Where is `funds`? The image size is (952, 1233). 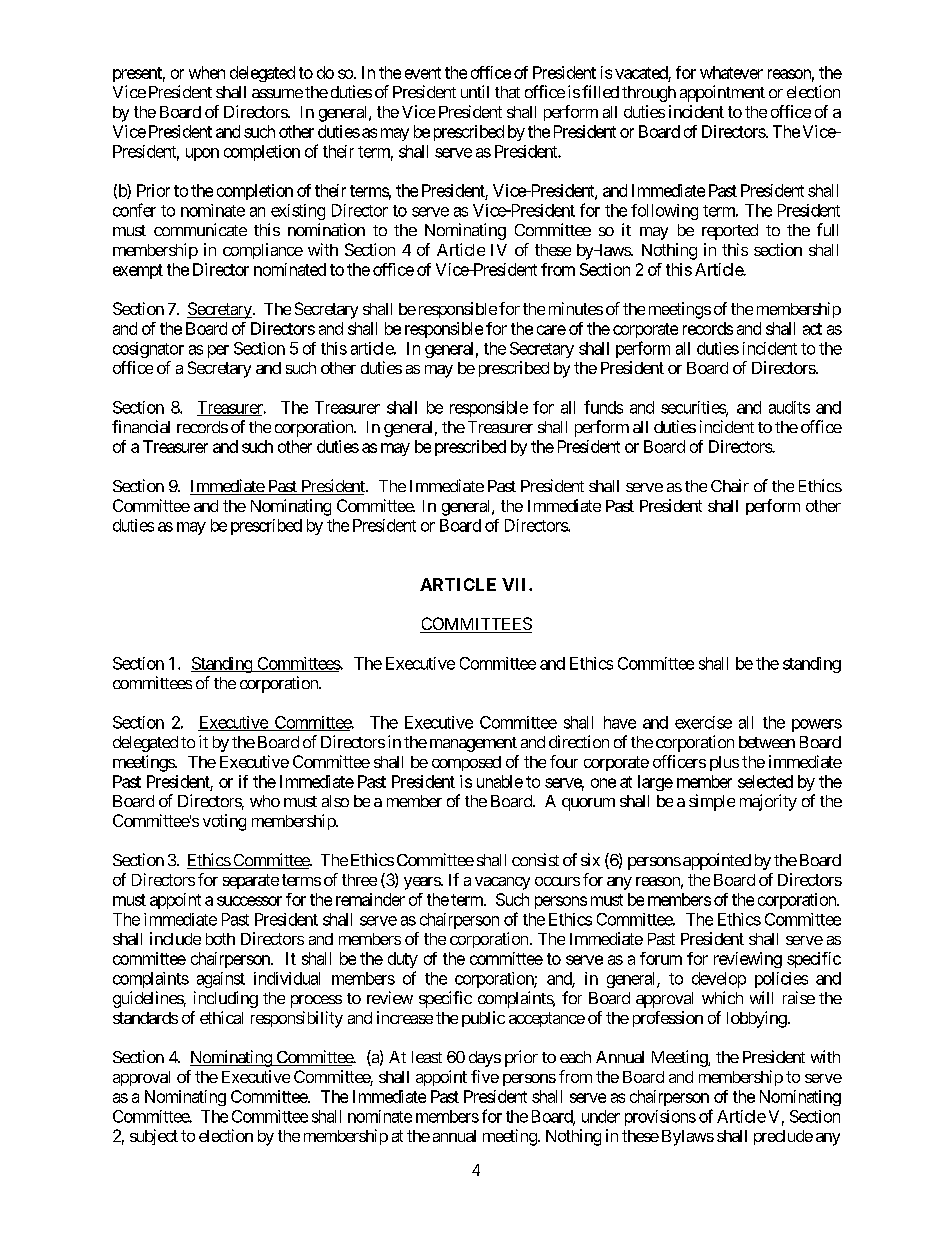
funds is located at coordinates (603, 407).
